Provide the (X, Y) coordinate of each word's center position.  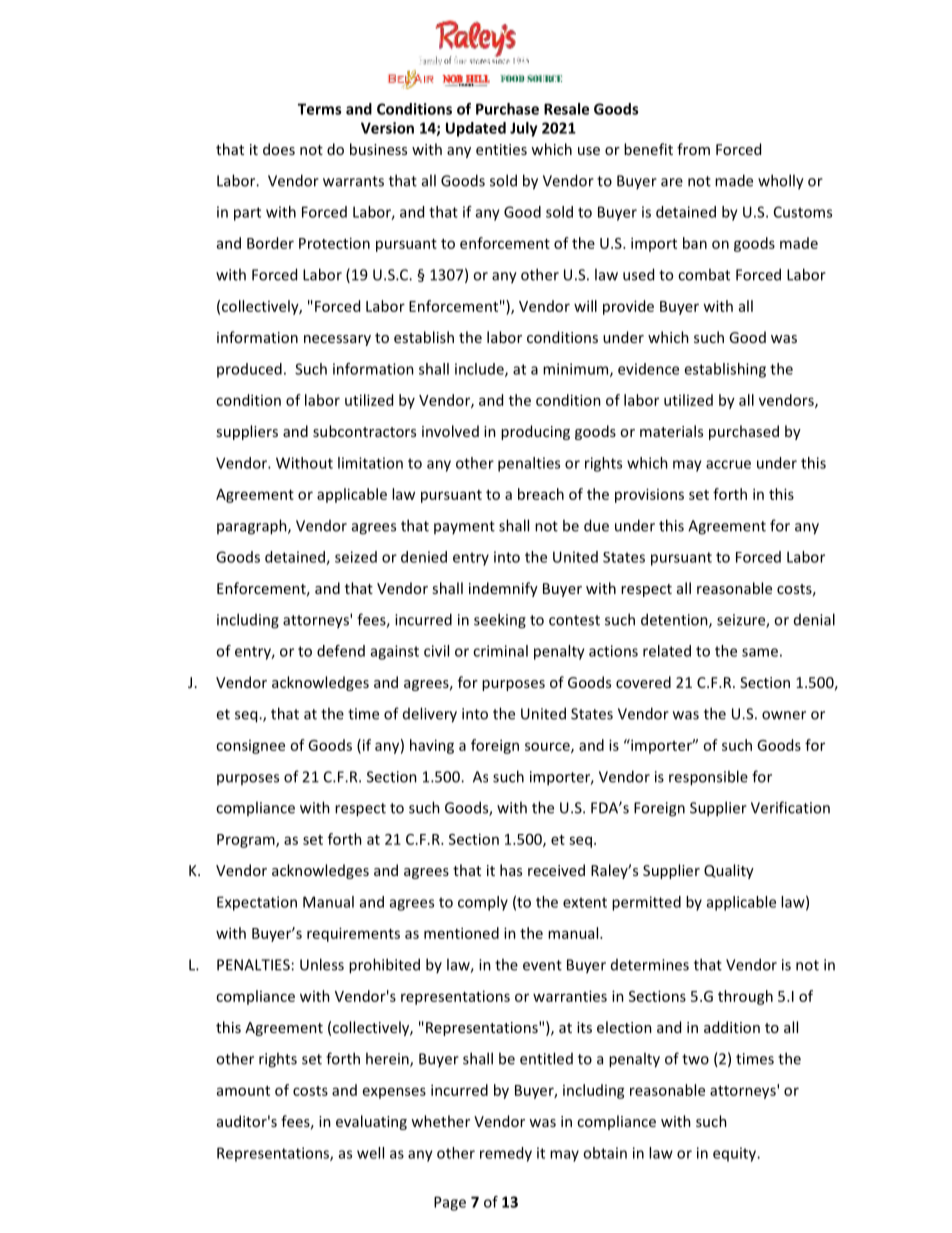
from (693, 149)
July (524, 129)
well (370, 1153)
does (279, 149)
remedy (506, 1154)
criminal (500, 651)
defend (341, 651)
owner (784, 715)
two (695, 1059)
